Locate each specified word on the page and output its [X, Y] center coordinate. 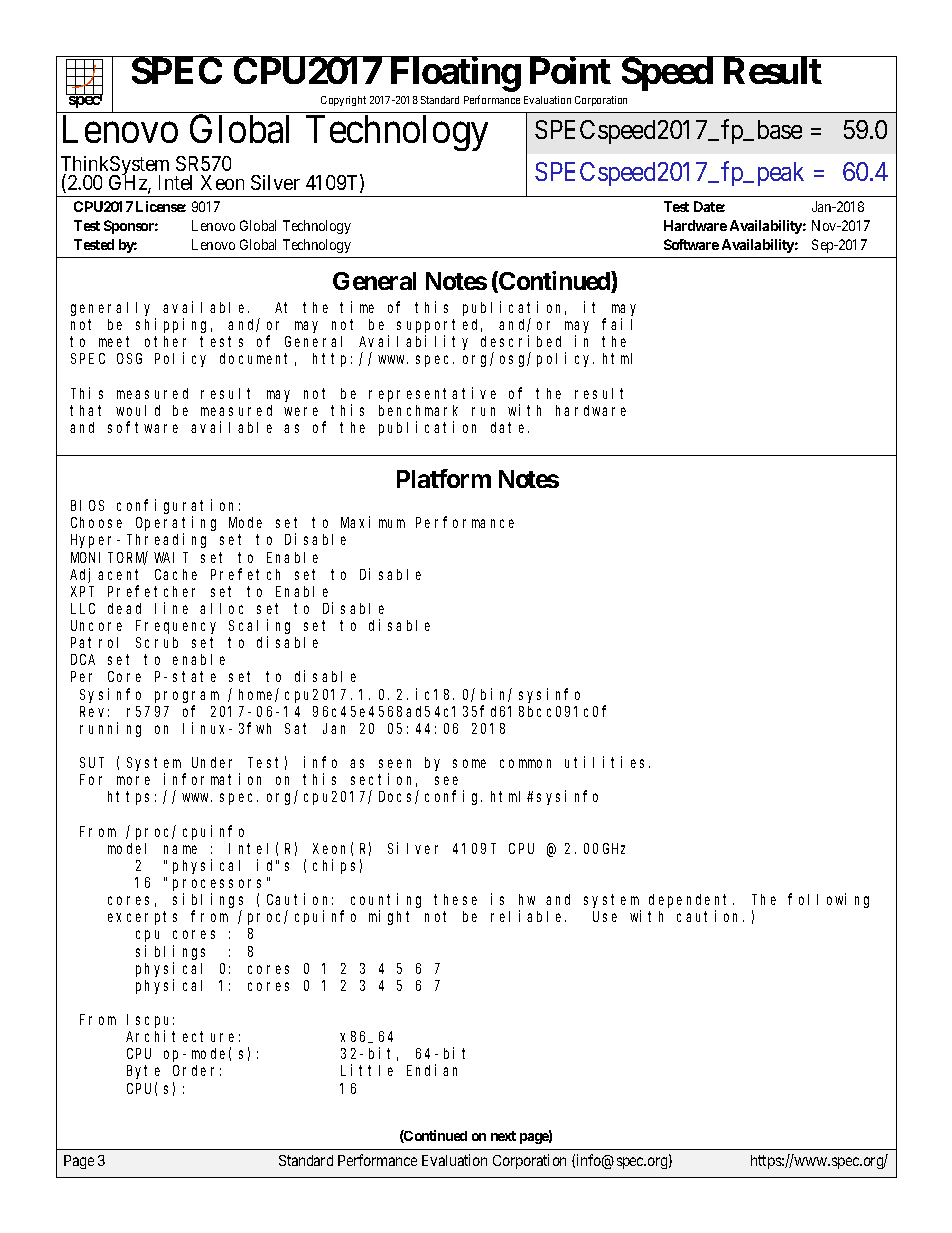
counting [386, 902]
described [521, 341]
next [503, 1136]
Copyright [343, 101]
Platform [444, 478]
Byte [143, 1072]
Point [570, 70]
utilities [607, 762]
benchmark [418, 410]
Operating [176, 525]
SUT [92, 762]
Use [605, 917]
